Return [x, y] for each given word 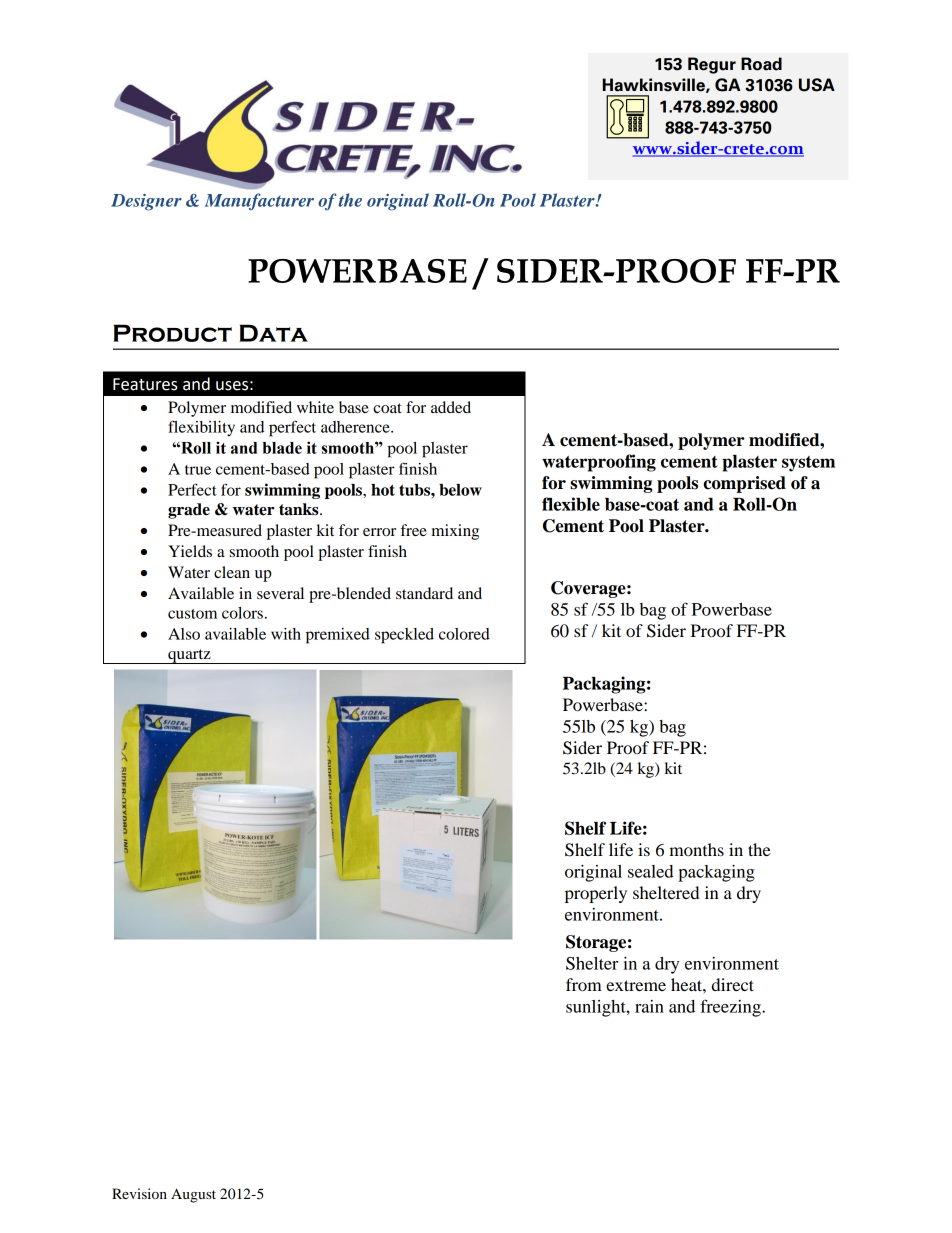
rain [649, 1006]
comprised [744, 484]
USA [817, 85]
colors [242, 613]
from [584, 984]
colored [464, 634]
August [193, 1195]
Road [761, 64]
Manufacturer [259, 202]
